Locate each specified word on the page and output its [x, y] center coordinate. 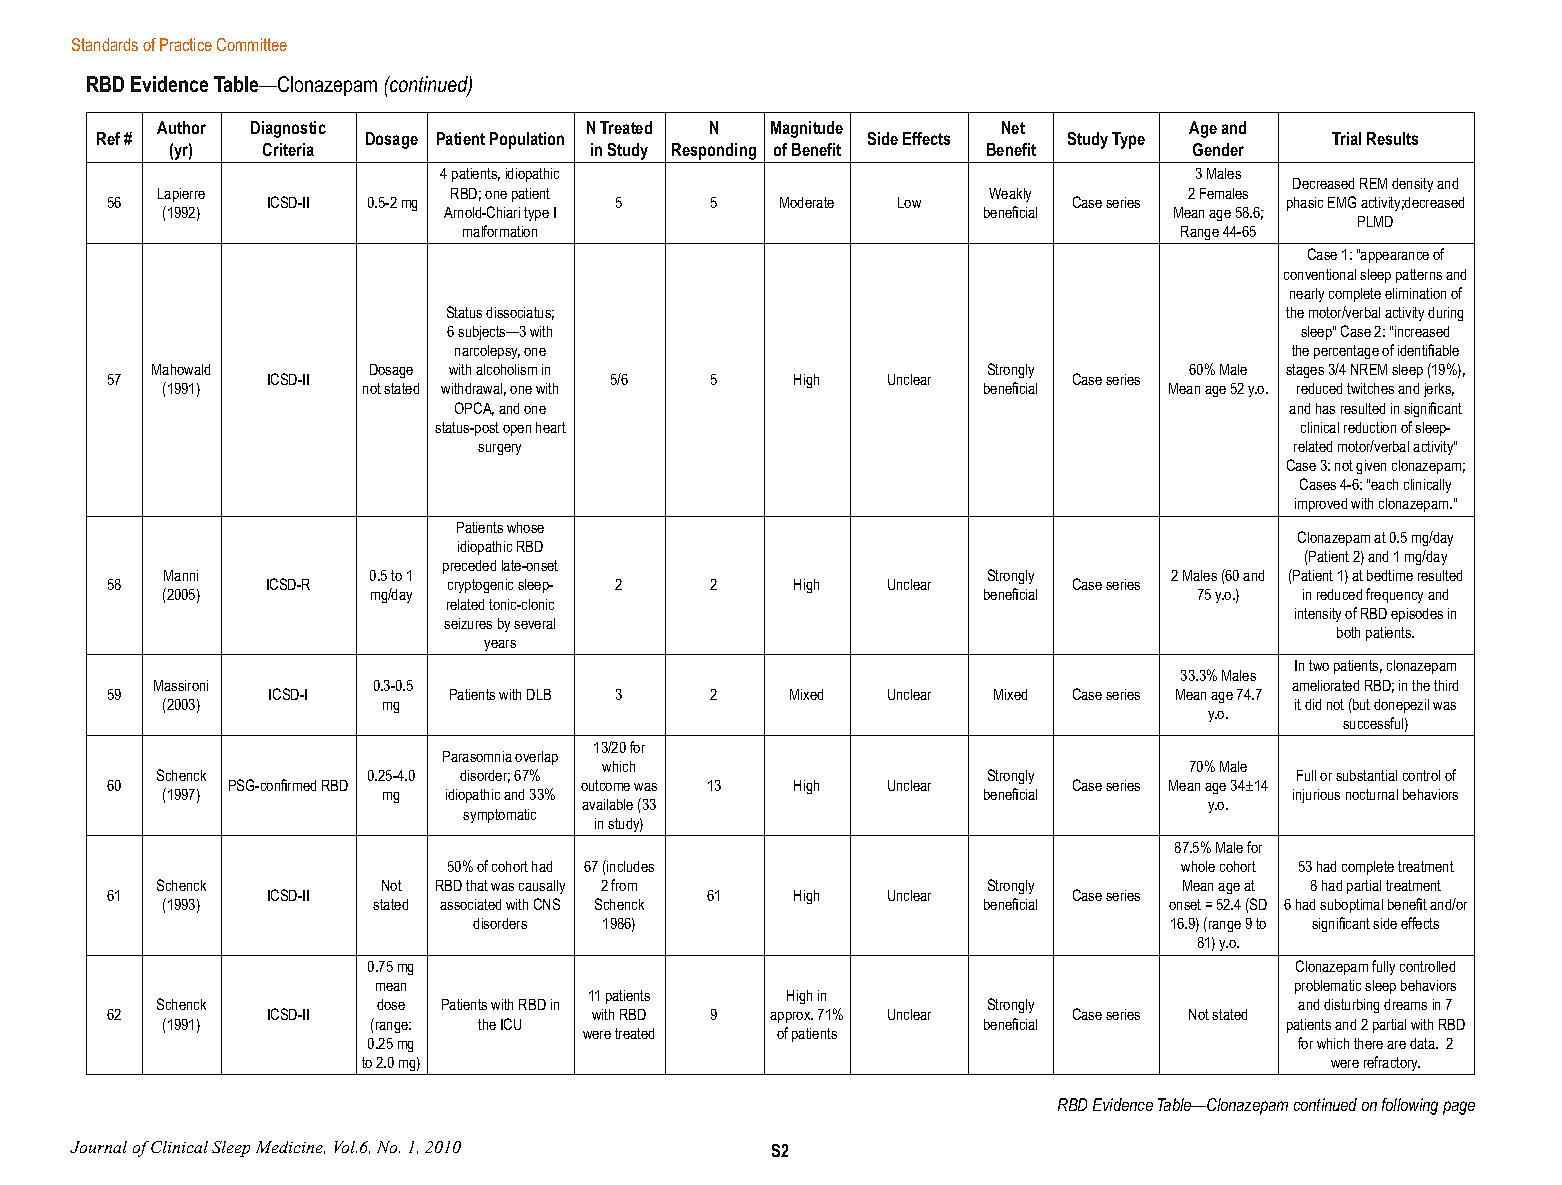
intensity [1318, 615]
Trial [1346, 138]
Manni [181, 575]
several [534, 623]
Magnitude [807, 129]
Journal [98, 1147]
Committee [252, 44]
